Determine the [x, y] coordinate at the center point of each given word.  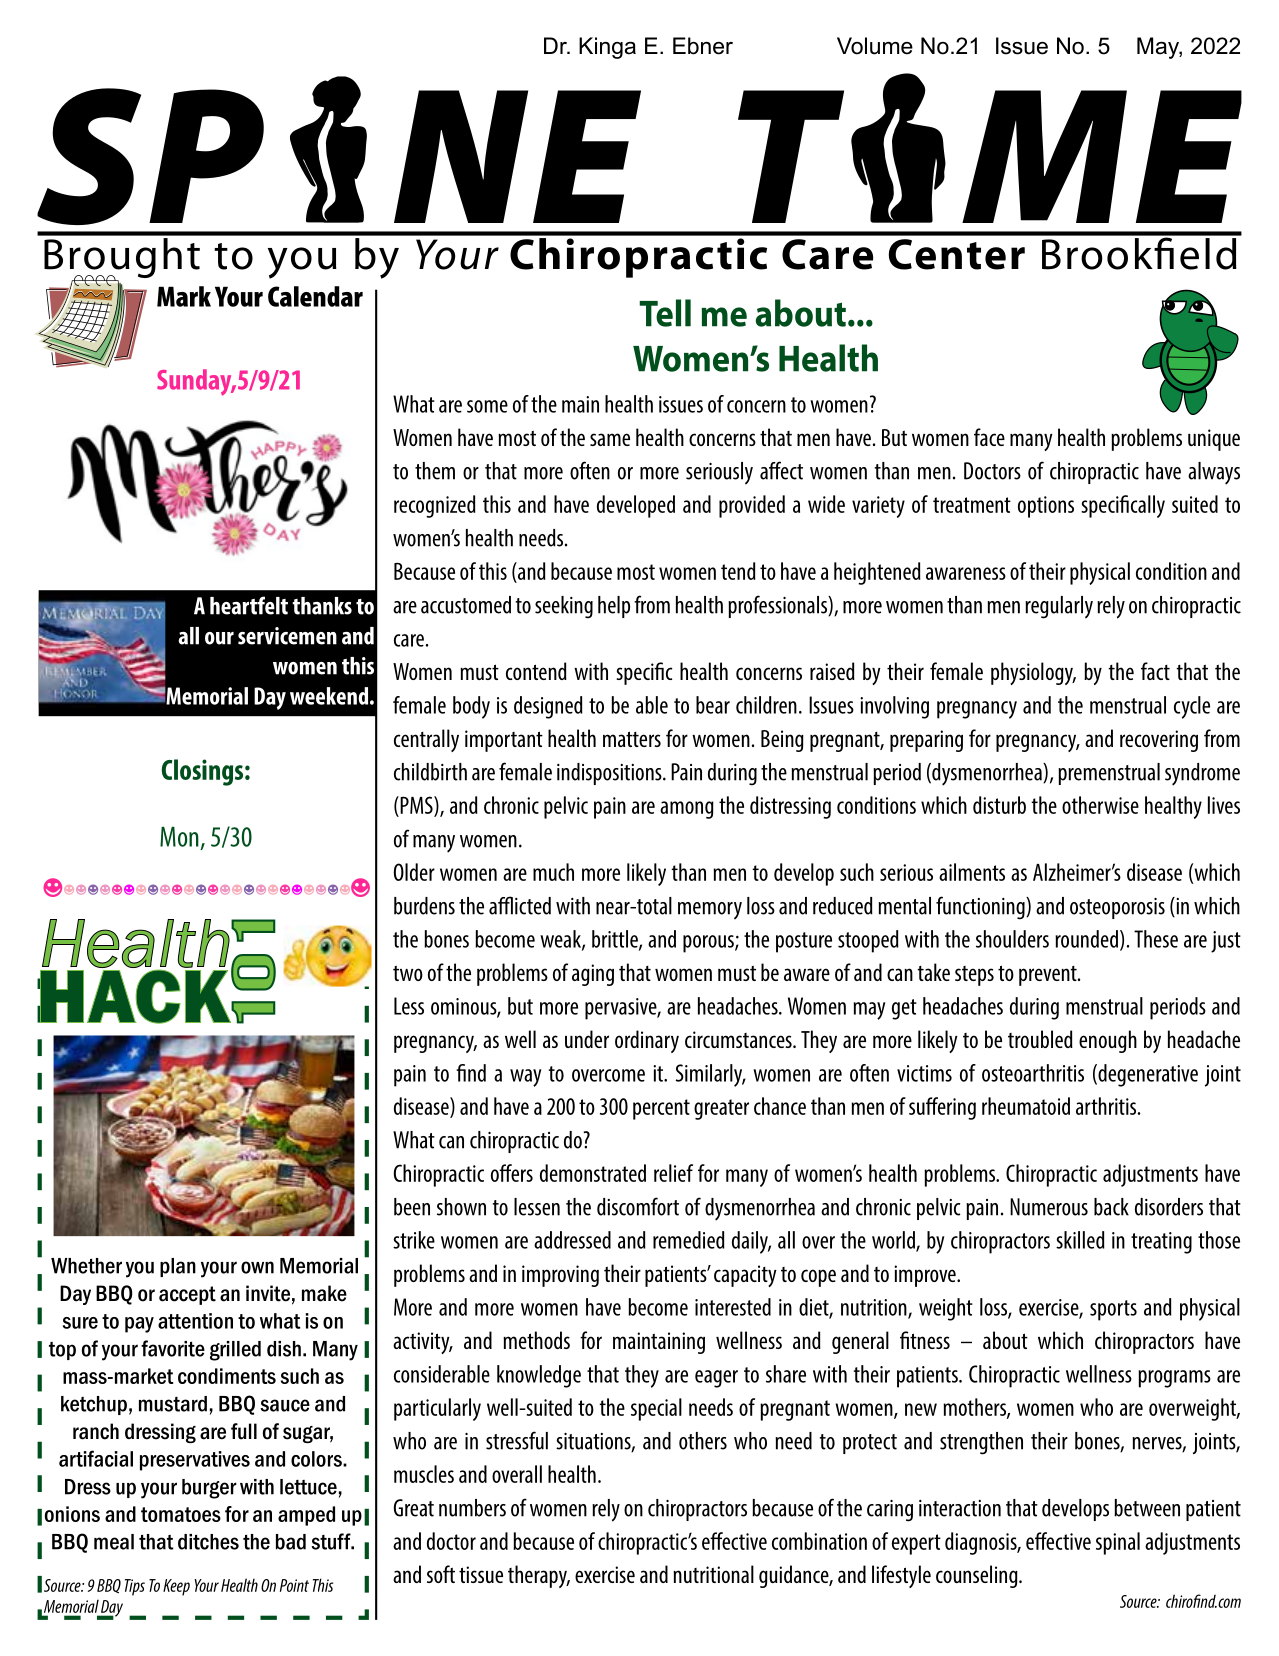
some [487, 406]
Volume [875, 46]
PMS [416, 806]
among [687, 810]
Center [957, 254]
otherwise [1100, 805]
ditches [208, 1542]
